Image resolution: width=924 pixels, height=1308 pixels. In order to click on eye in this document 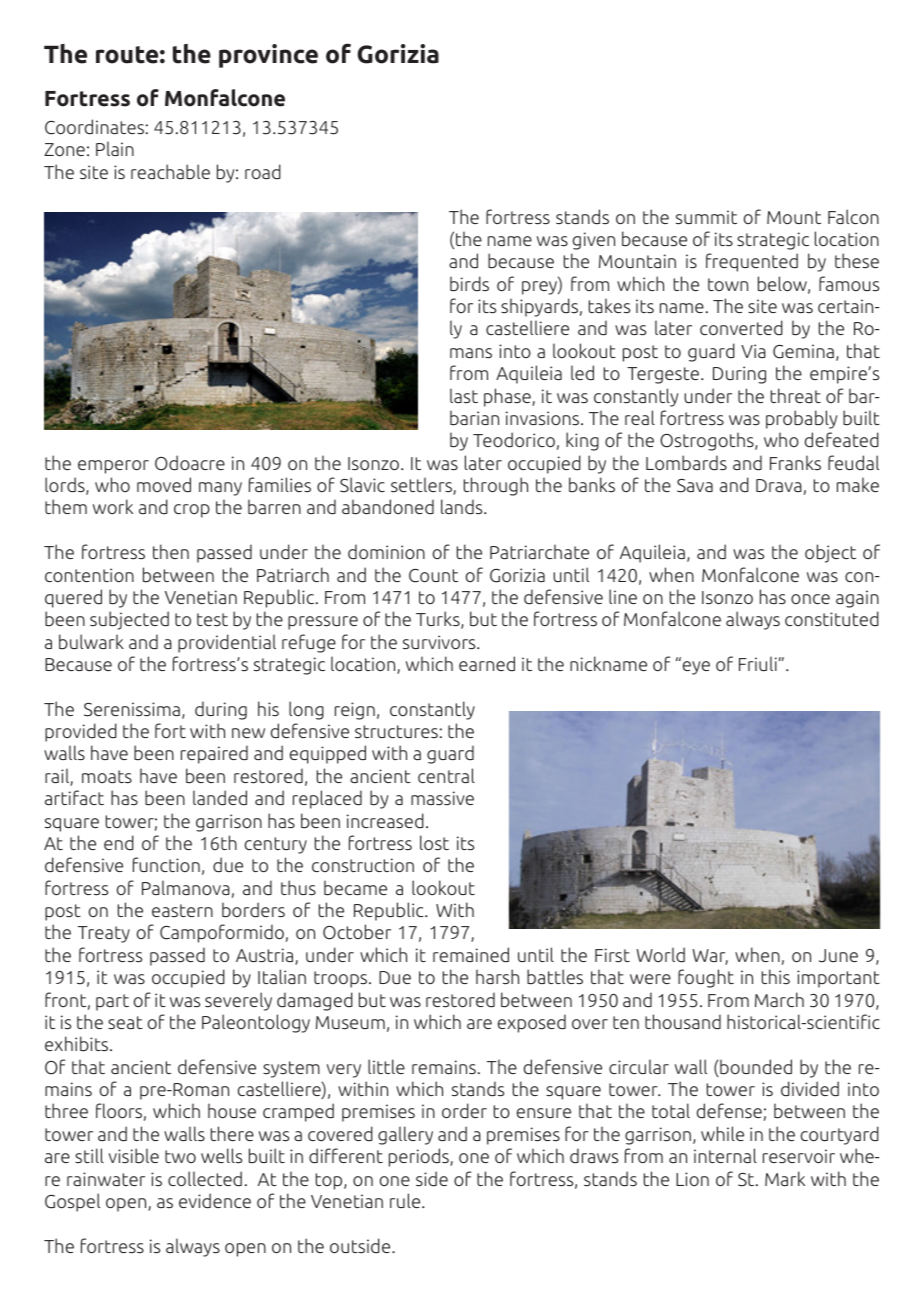, I will do `click(695, 667)`.
